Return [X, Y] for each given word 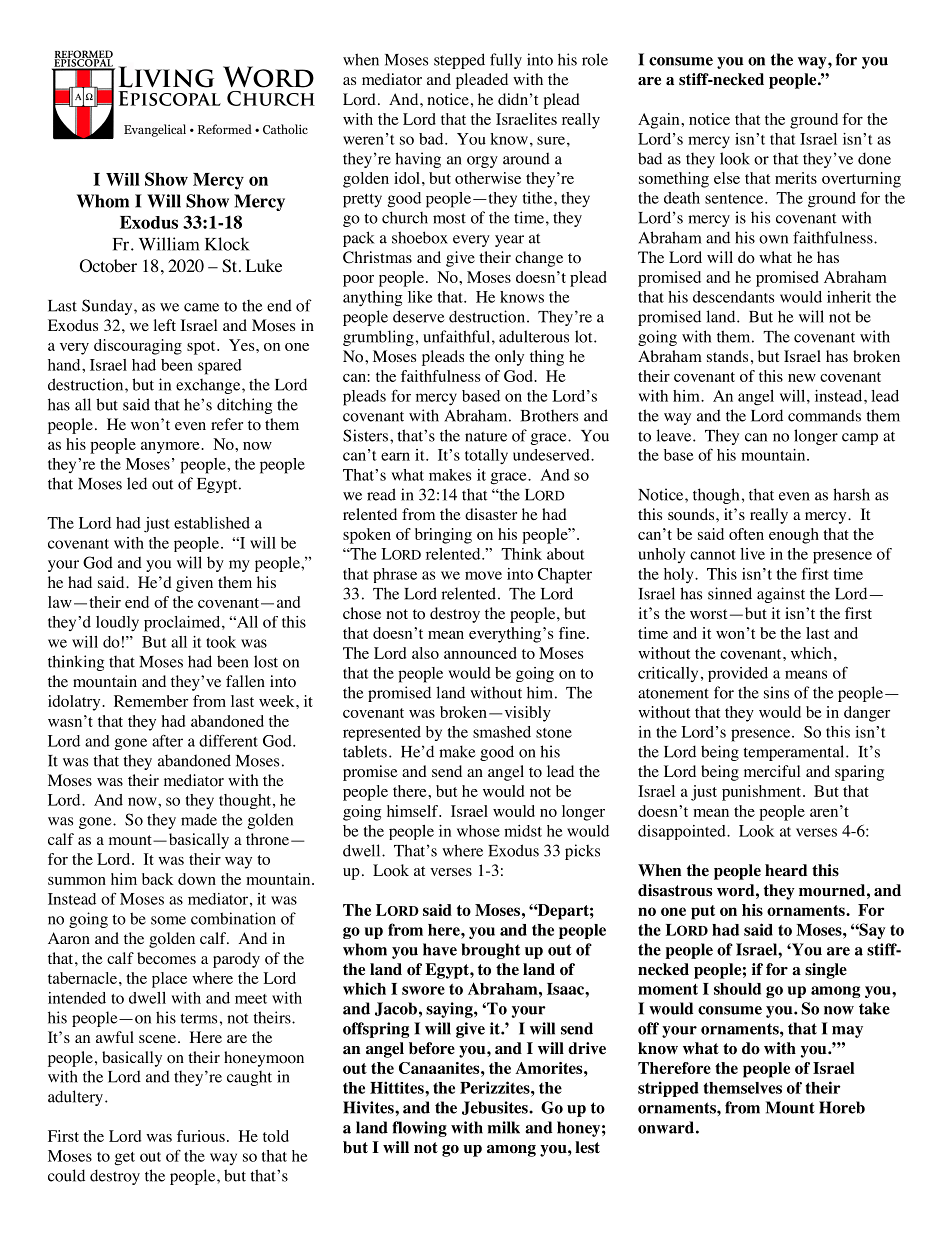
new [802, 378]
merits [796, 178]
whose [478, 831]
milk [503, 1127]
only [509, 358]
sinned [730, 593]
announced [480, 653]
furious [201, 1136]
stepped [459, 61]
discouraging [138, 347]
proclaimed [183, 624]
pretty [362, 201]
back [157, 879]
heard [786, 870]
